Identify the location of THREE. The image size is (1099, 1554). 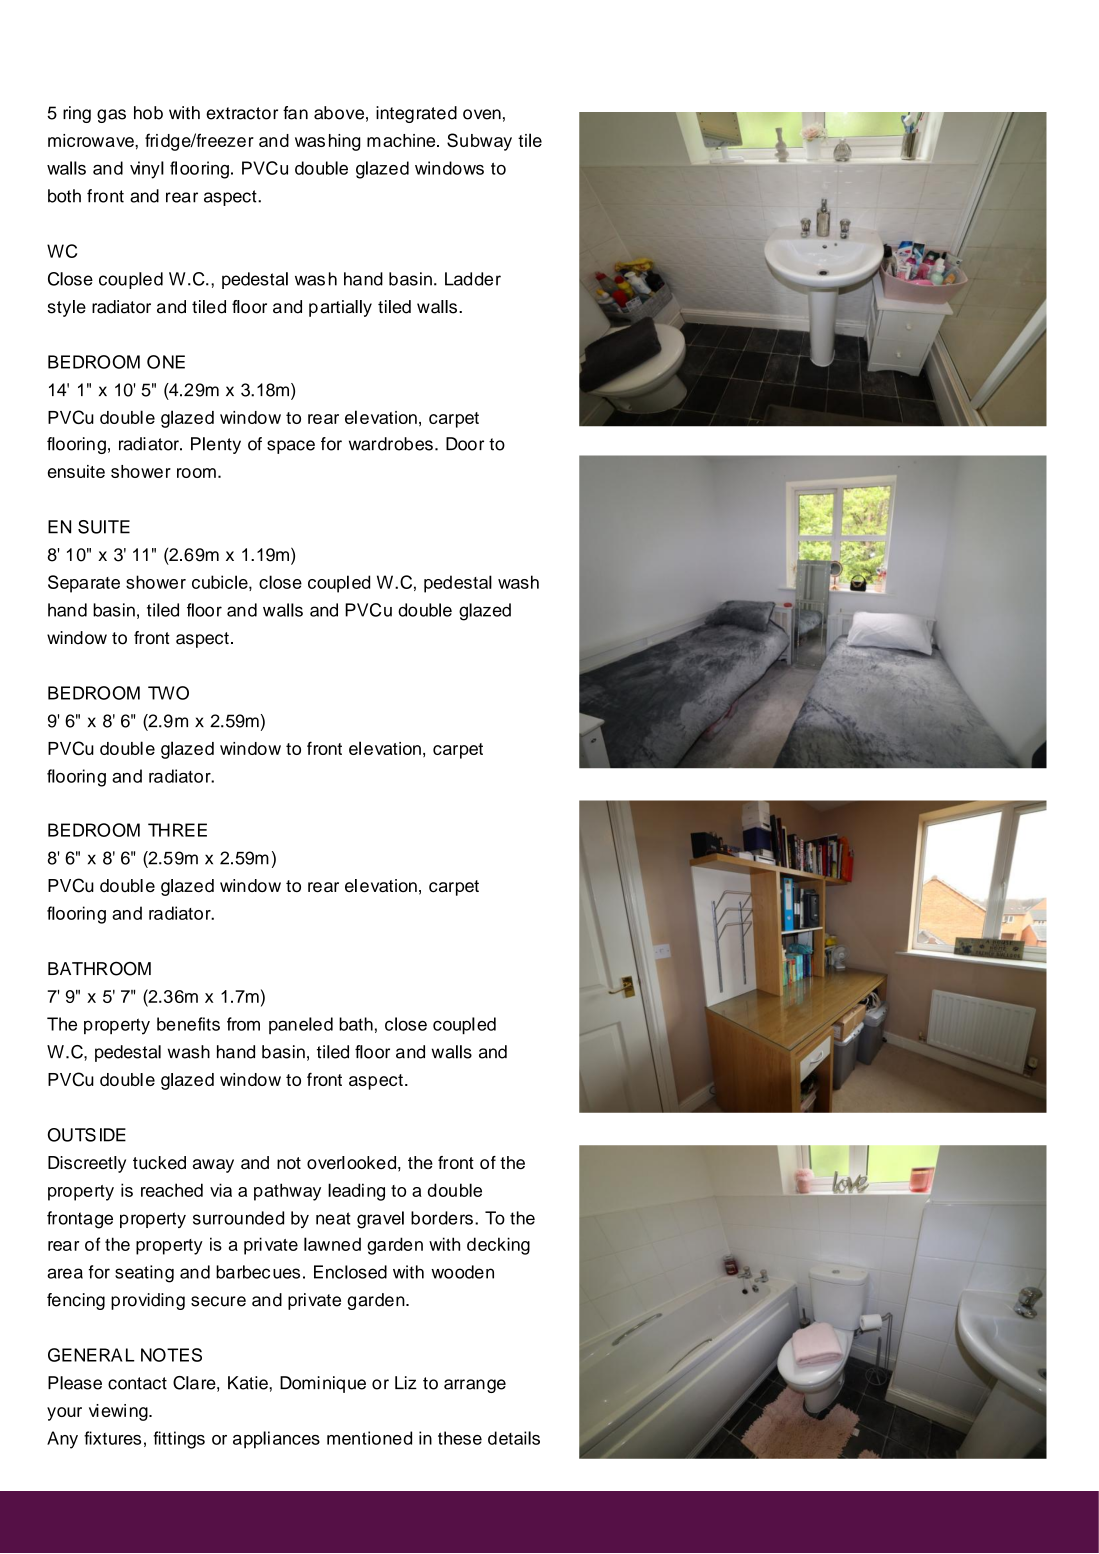
(177, 830).
